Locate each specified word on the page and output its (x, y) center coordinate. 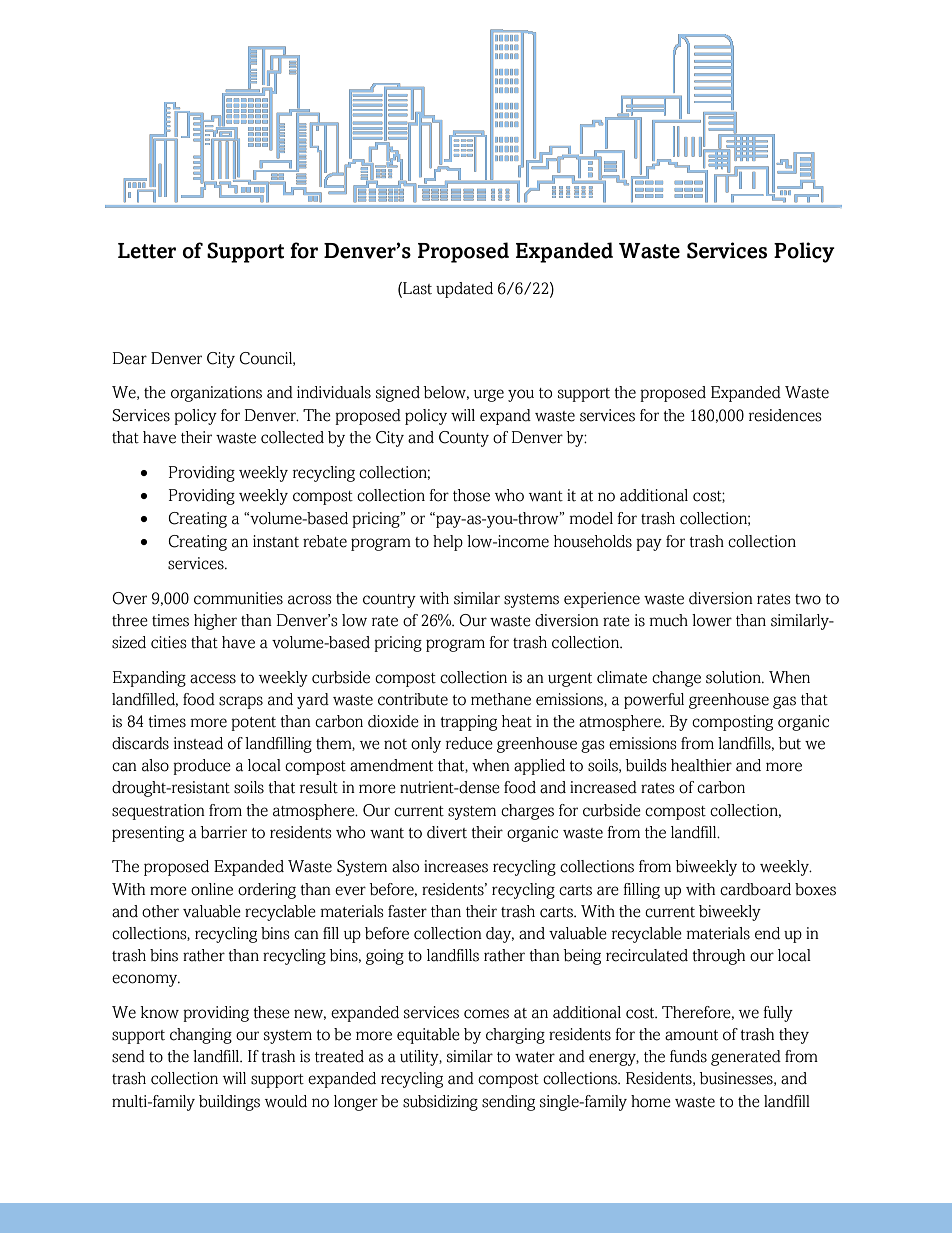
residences (785, 415)
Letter (147, 251)
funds (688, 1056)
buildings (229, 1103)
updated (464, 290)
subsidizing (440, 1103)
